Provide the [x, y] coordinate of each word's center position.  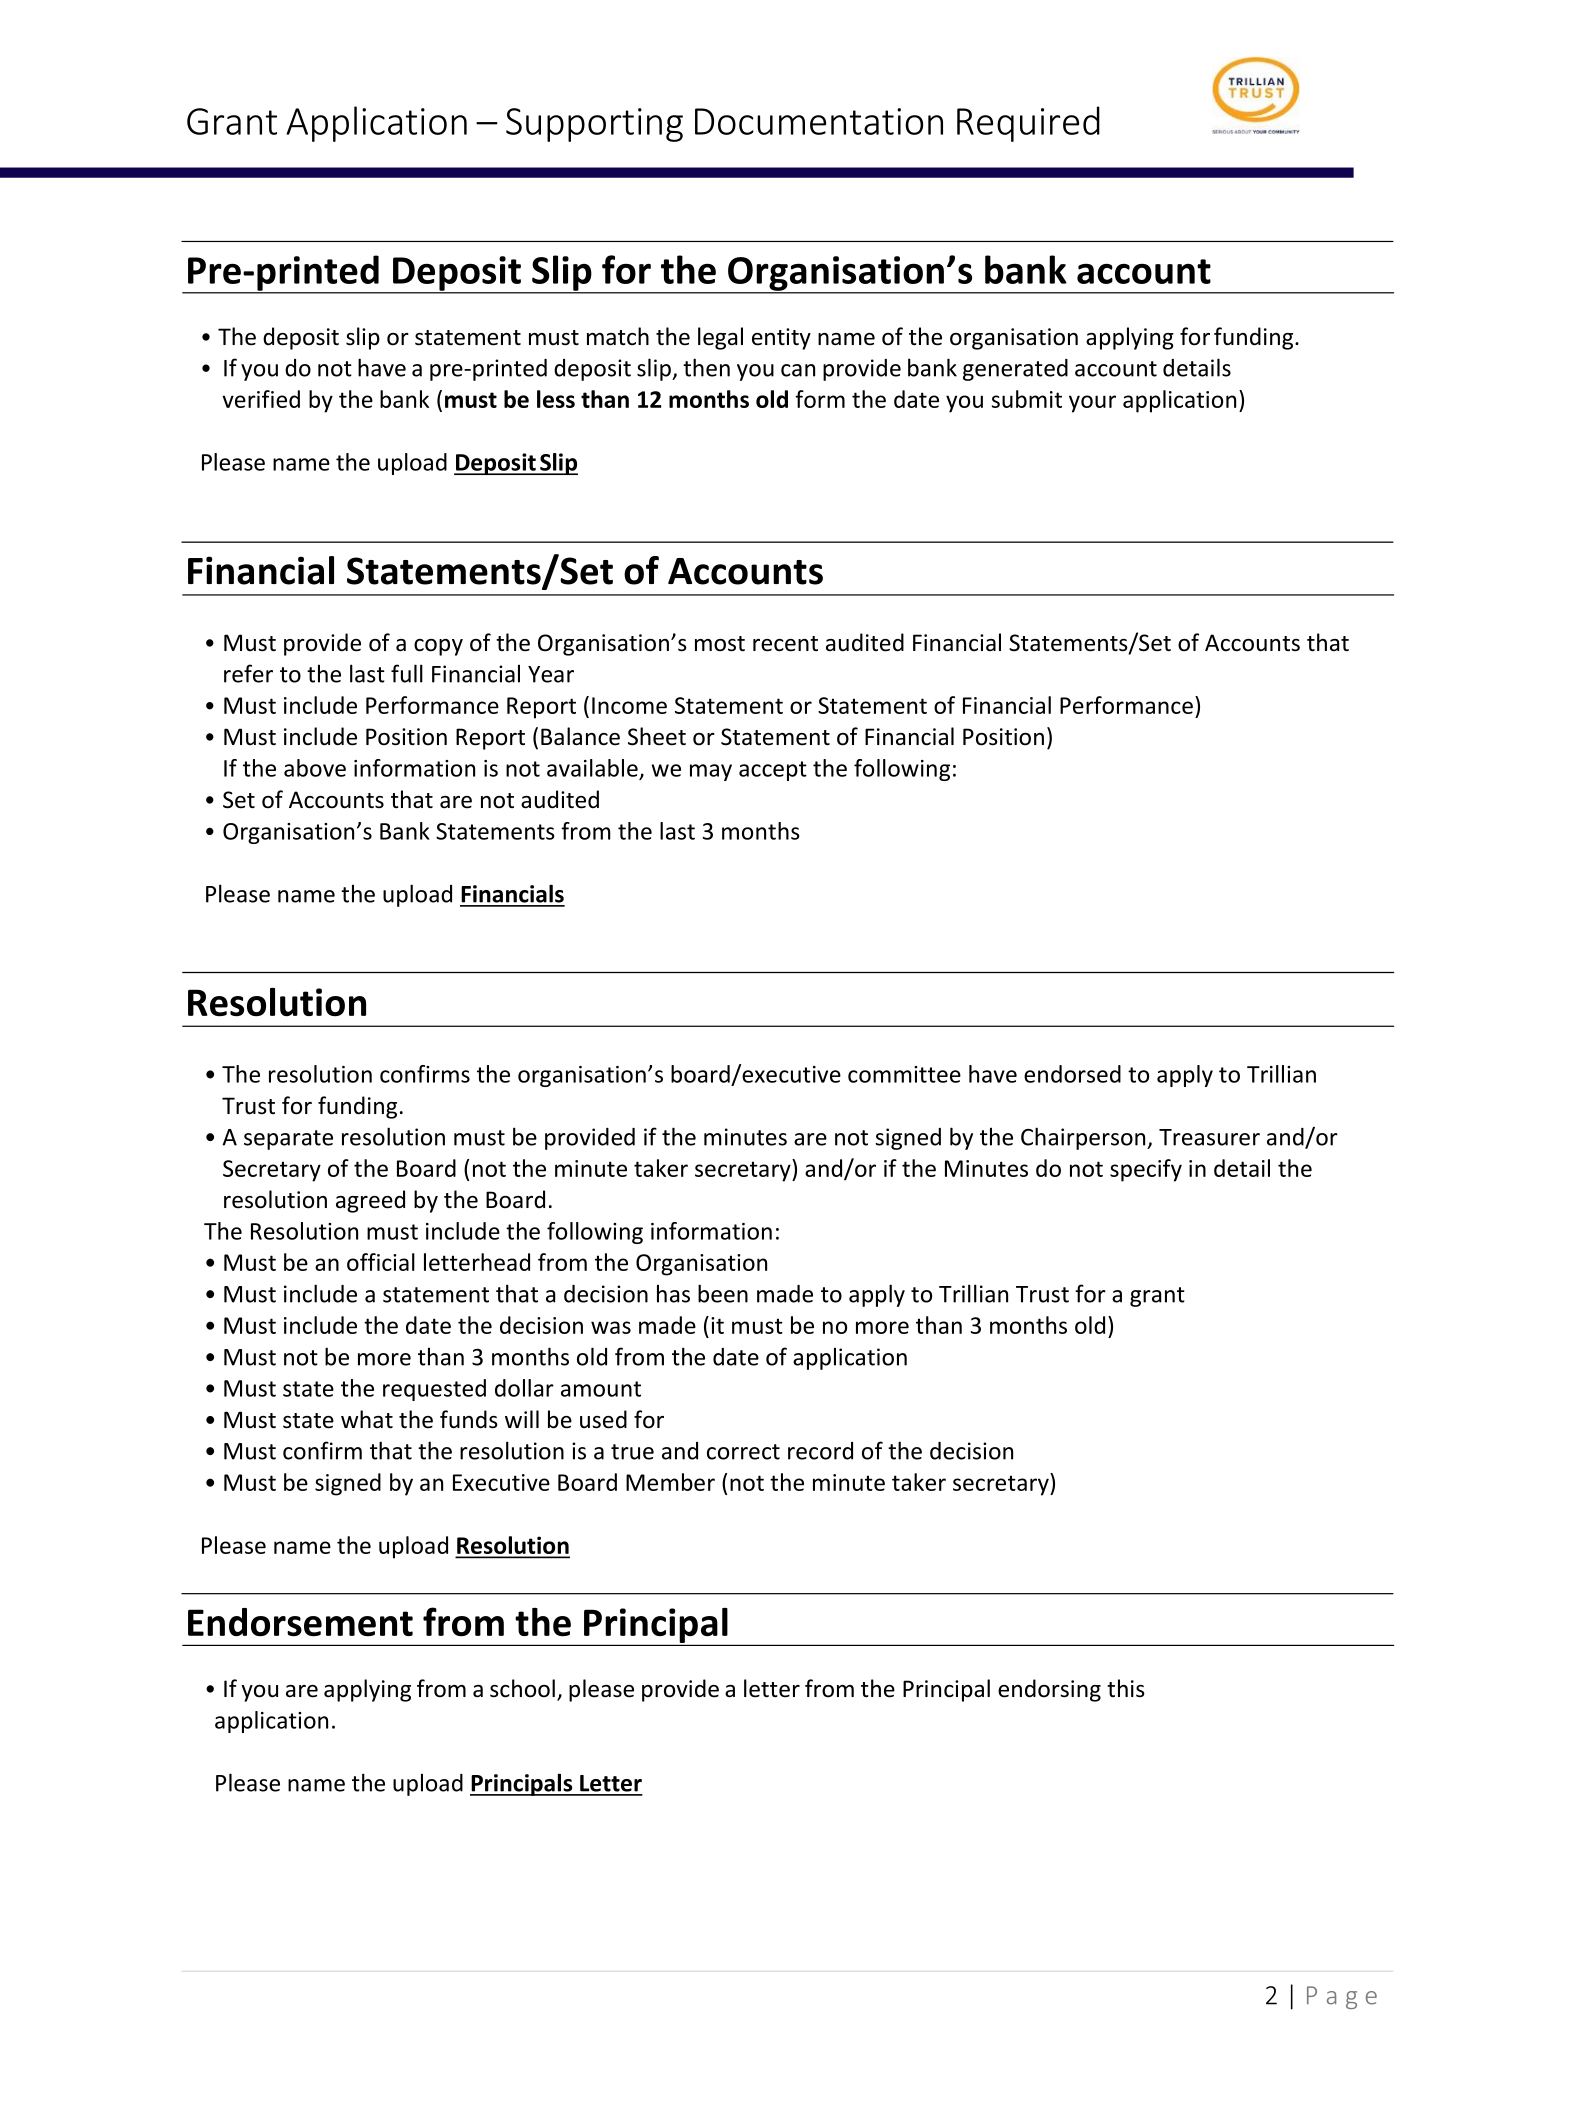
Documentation [819, 121]
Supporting [594, 125]
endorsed [1072, 1074]
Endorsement [300, 1622]
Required [1028, 124]
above [315, 768]
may [711, 772]
